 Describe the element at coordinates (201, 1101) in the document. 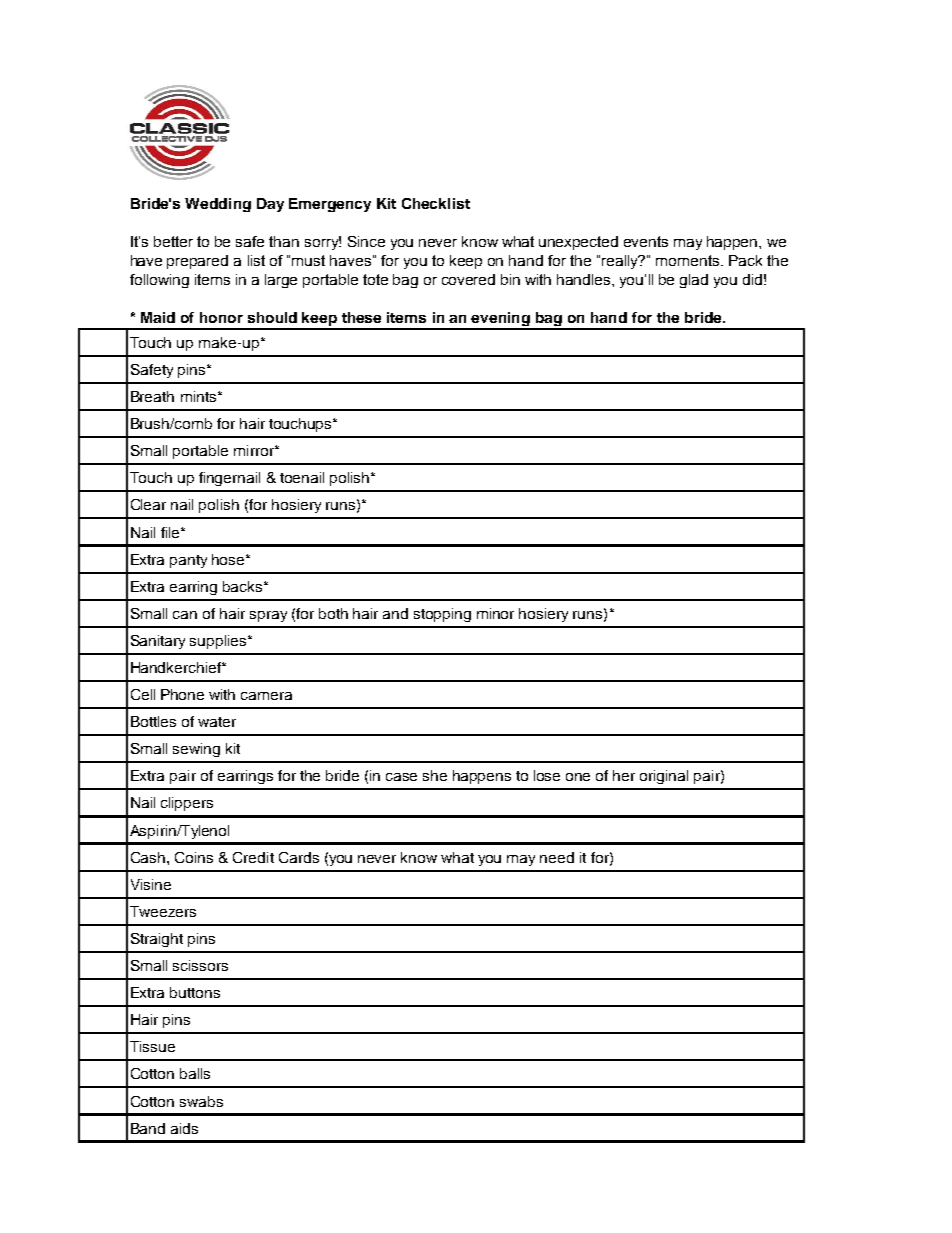

I see `swabs` at that location.
